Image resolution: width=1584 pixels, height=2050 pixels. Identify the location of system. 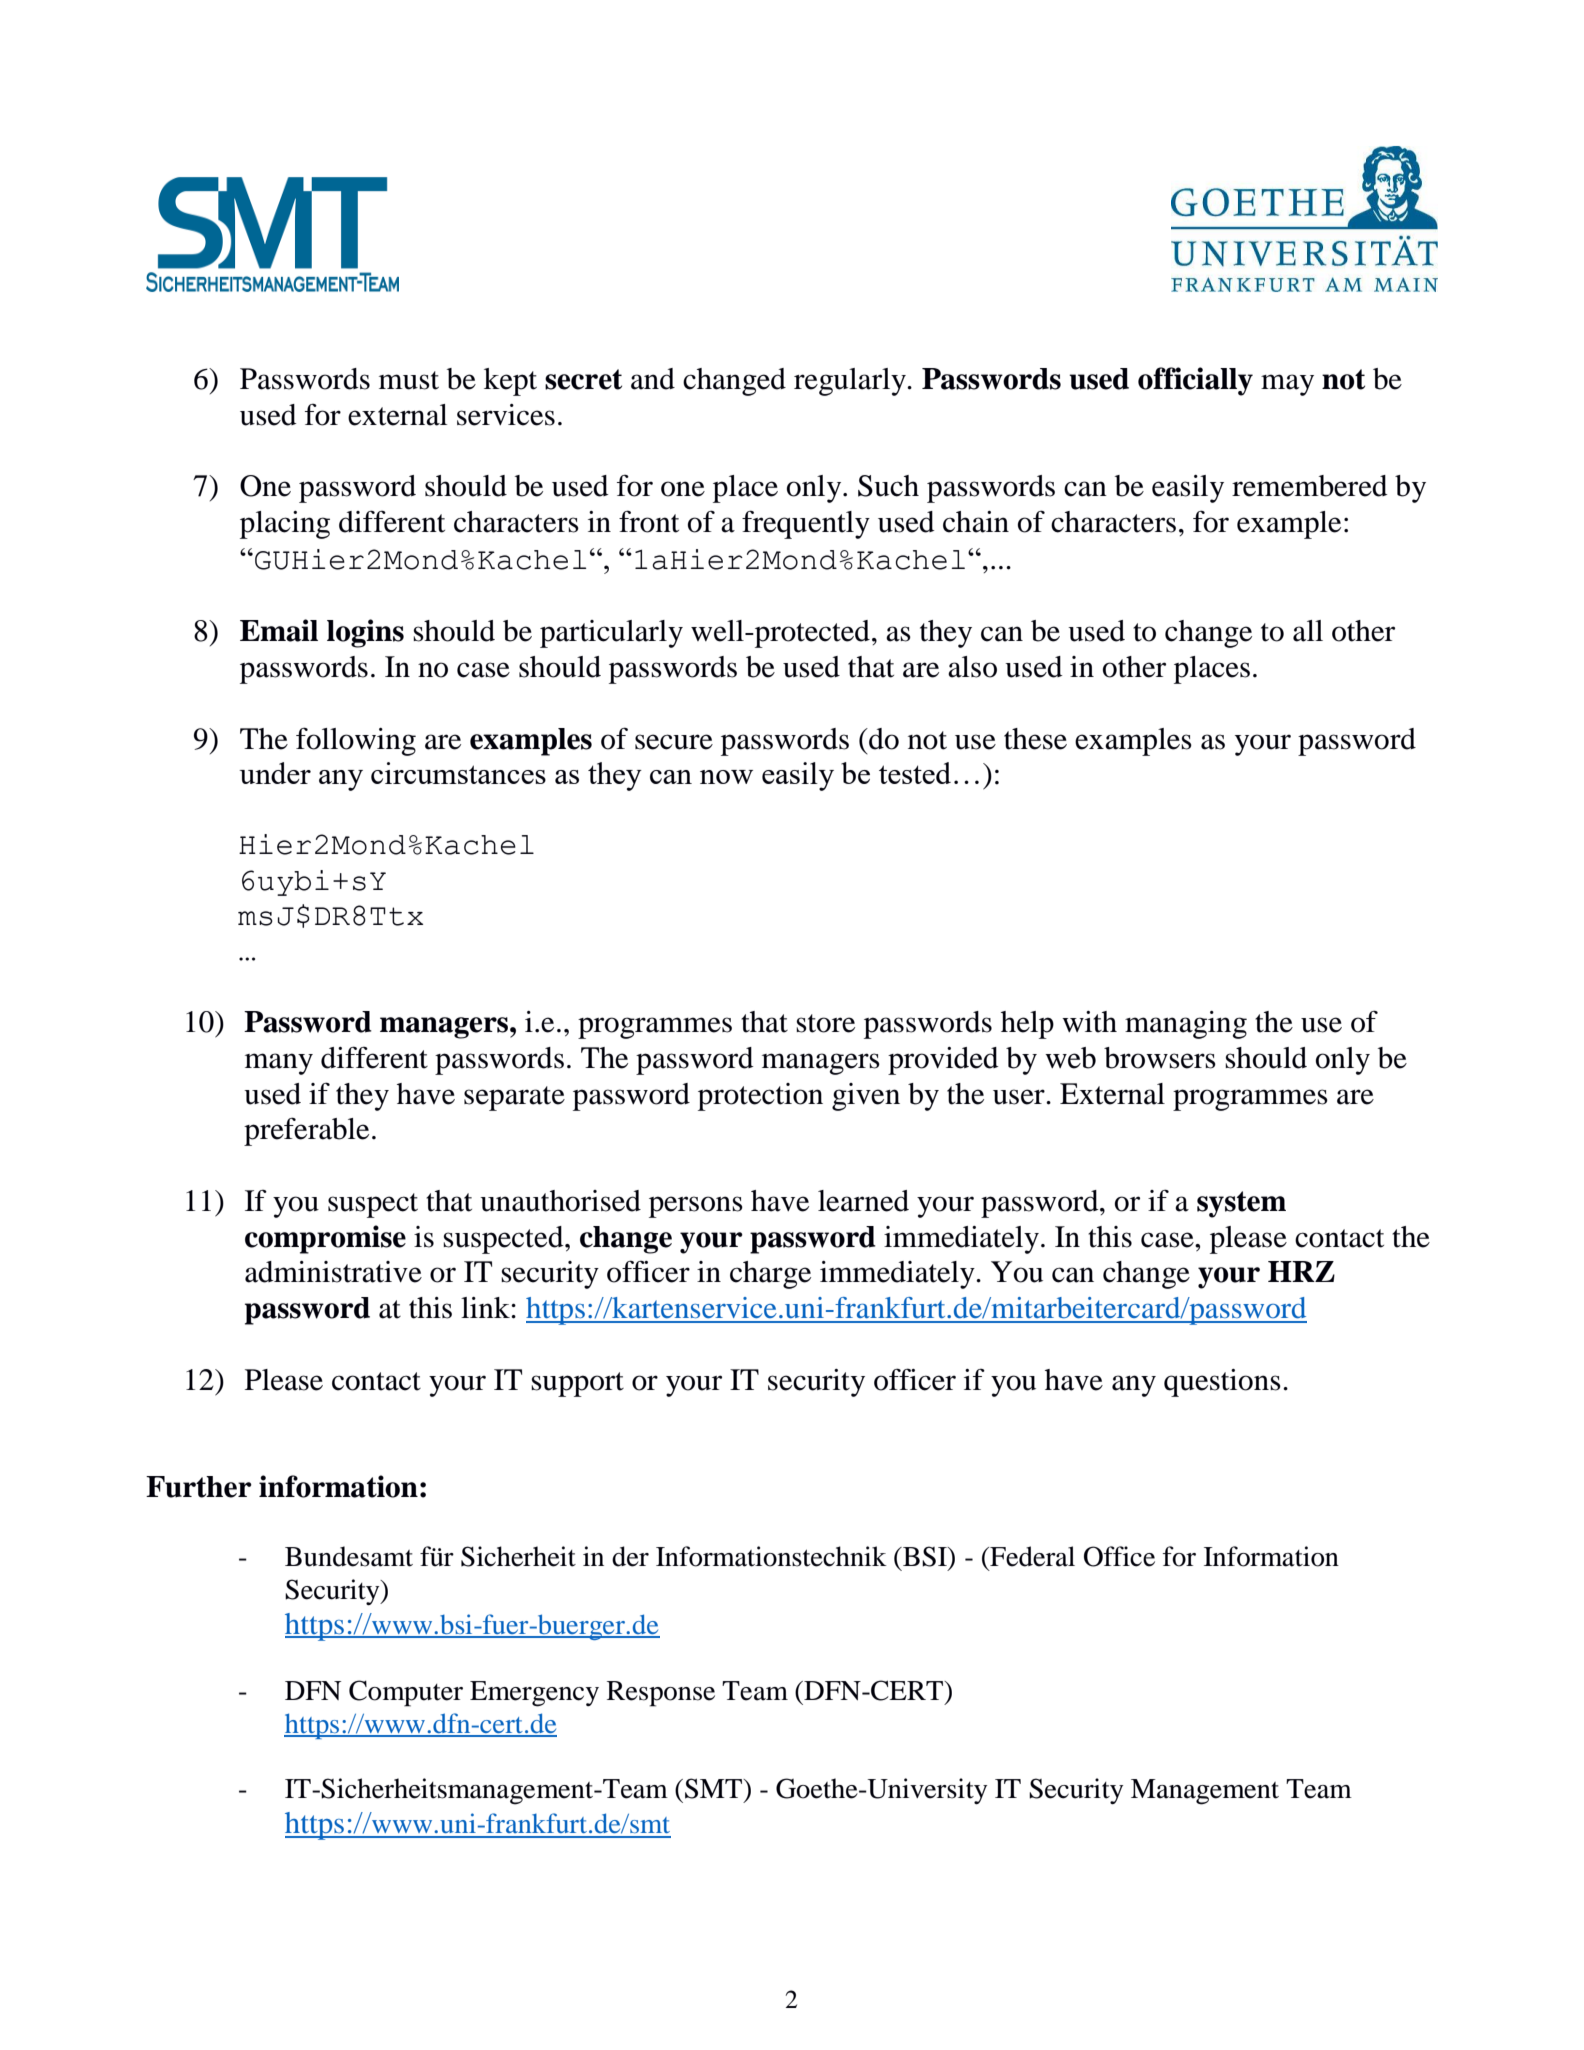
(1241, 1204).
